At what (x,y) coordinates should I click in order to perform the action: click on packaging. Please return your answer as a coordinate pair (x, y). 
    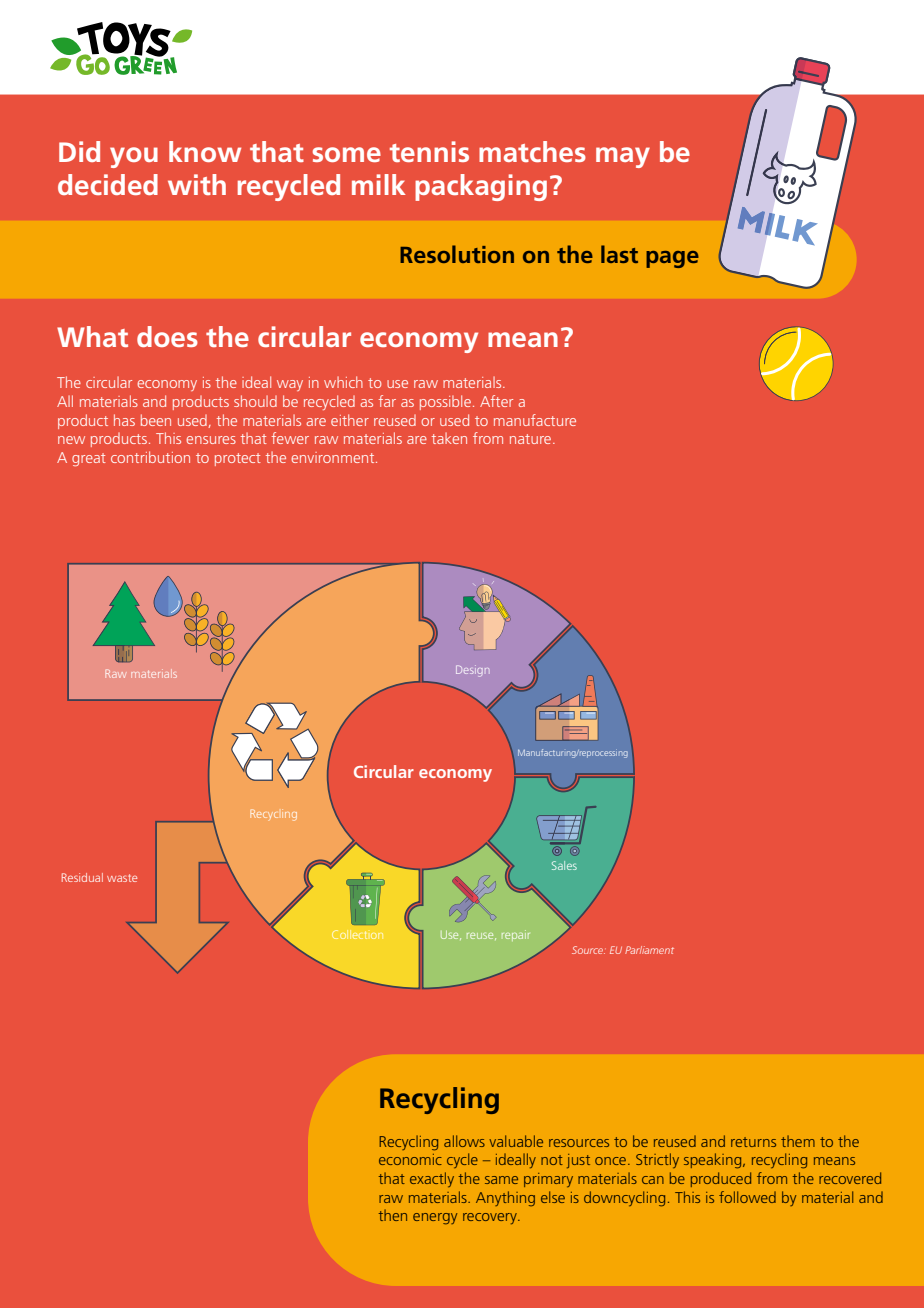
    Looking at the image, I should click on (481, 187).
